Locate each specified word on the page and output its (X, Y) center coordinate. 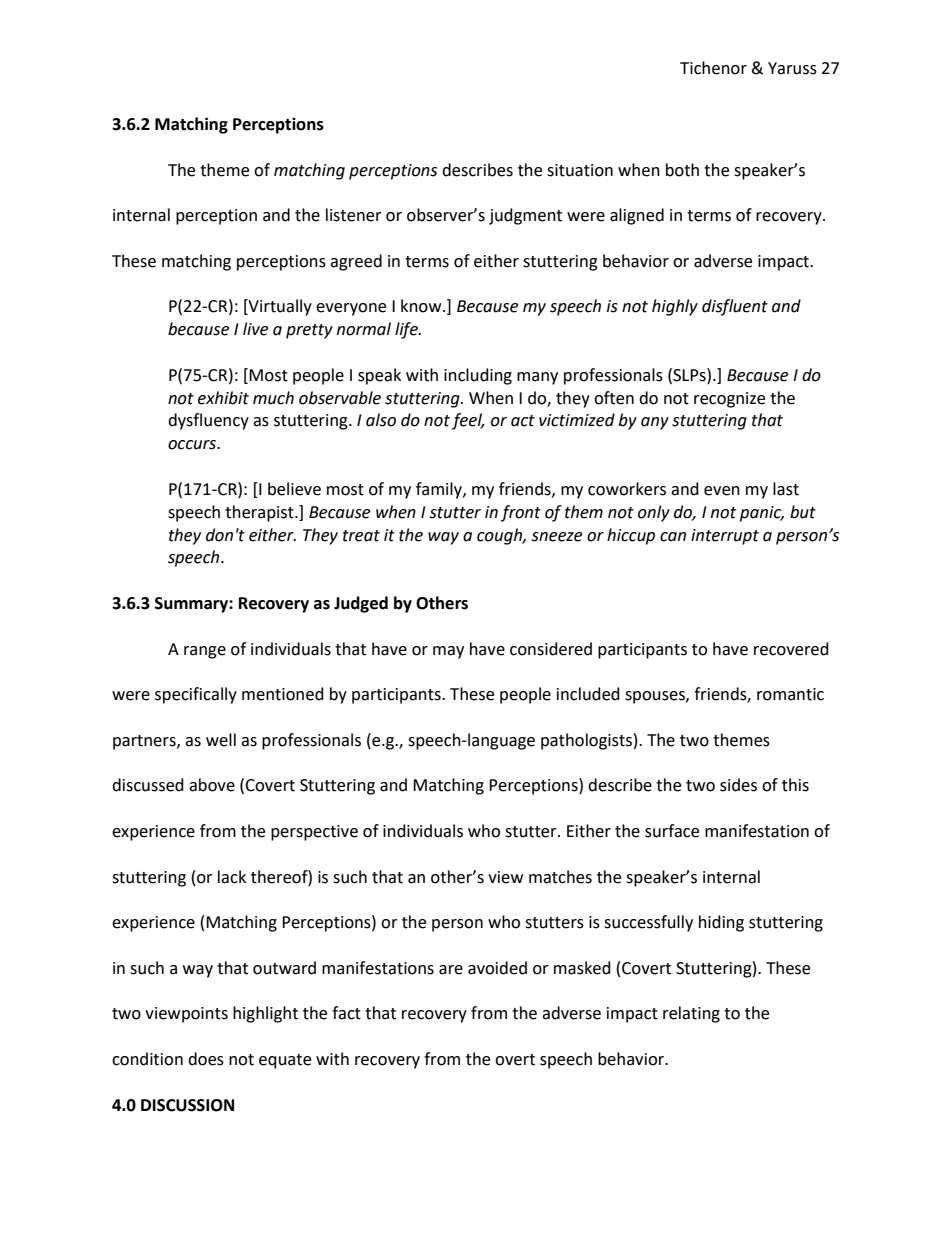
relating (691, 1014)
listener (354, 215)
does (206, 1059)
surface (672, 831)
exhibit (223, 398)
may (448, 652)
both (682, 170)
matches (560, 877)
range (205, 652)
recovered (791, 649)
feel (468, 421)
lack (232, 877)
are (451, 970)
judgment (525, 216)
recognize (729, 400)
